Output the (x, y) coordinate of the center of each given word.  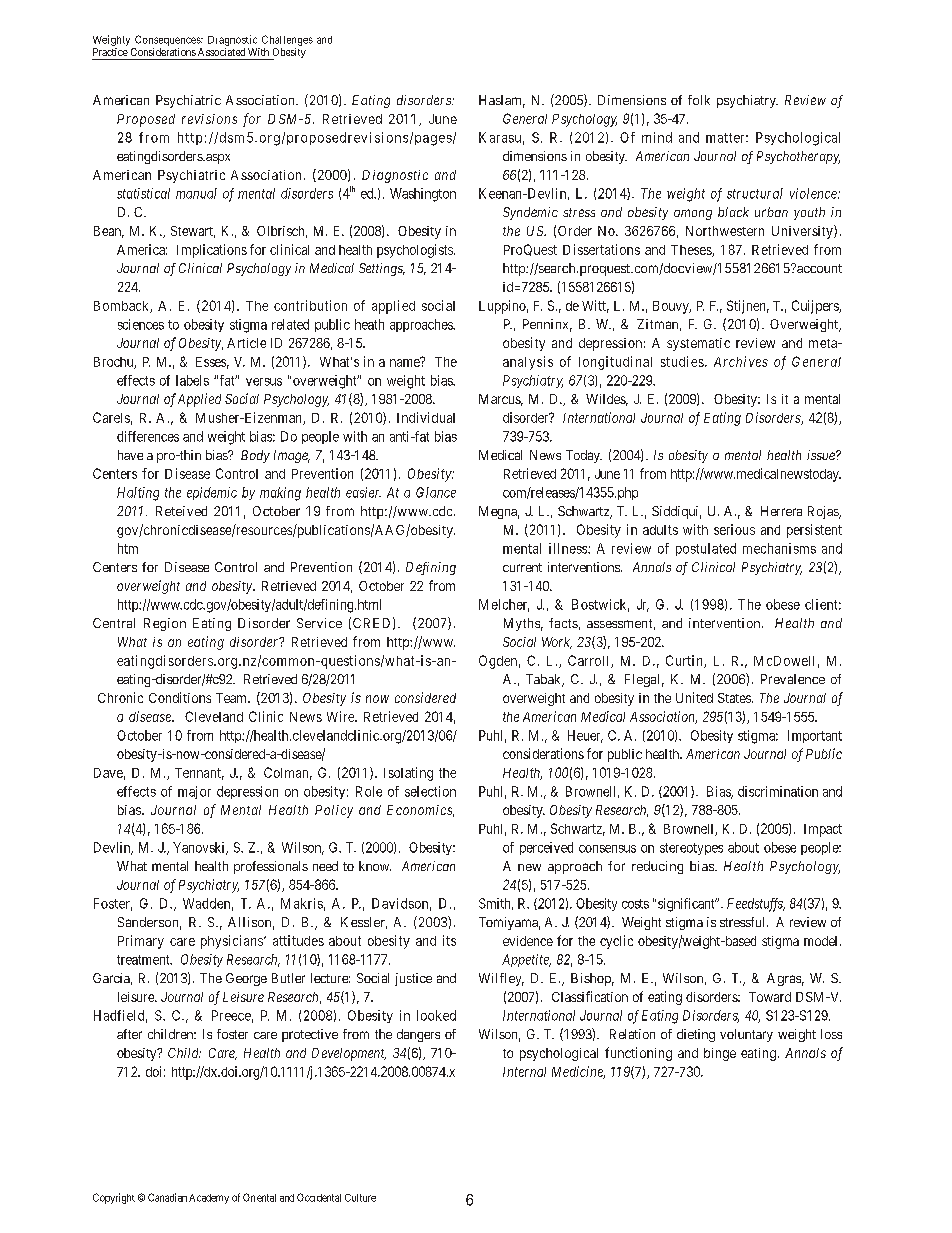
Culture (360, 1198)
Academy (209, 1199)
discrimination (778, 791)
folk (699, 100)
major (194, 792)
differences (148, 436)
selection (430, 791)
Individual (426, 417)
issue (822, 455)
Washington (423, 195)
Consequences (168, 40)
